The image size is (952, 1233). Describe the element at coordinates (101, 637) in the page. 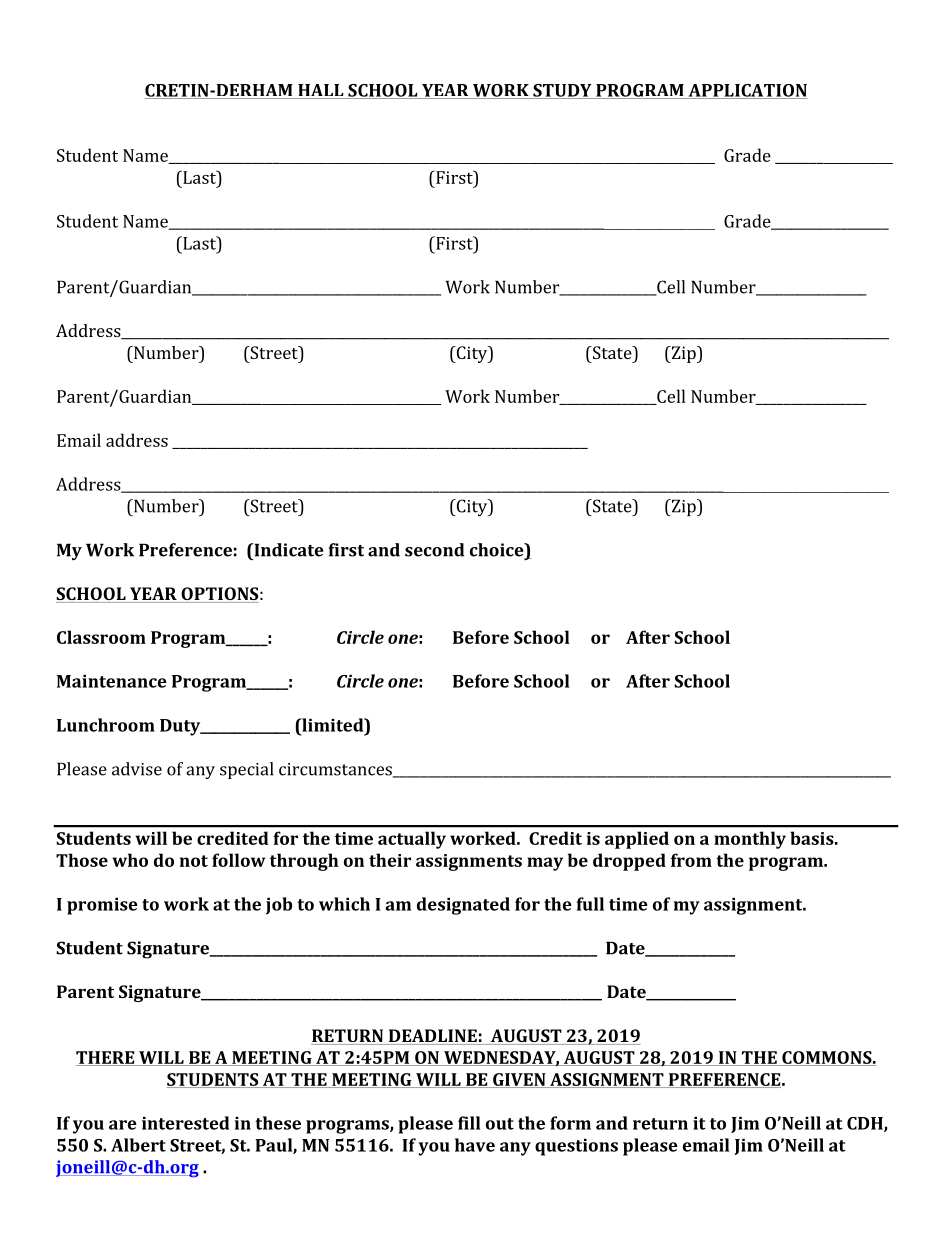

I see `Classroom` at that location.
